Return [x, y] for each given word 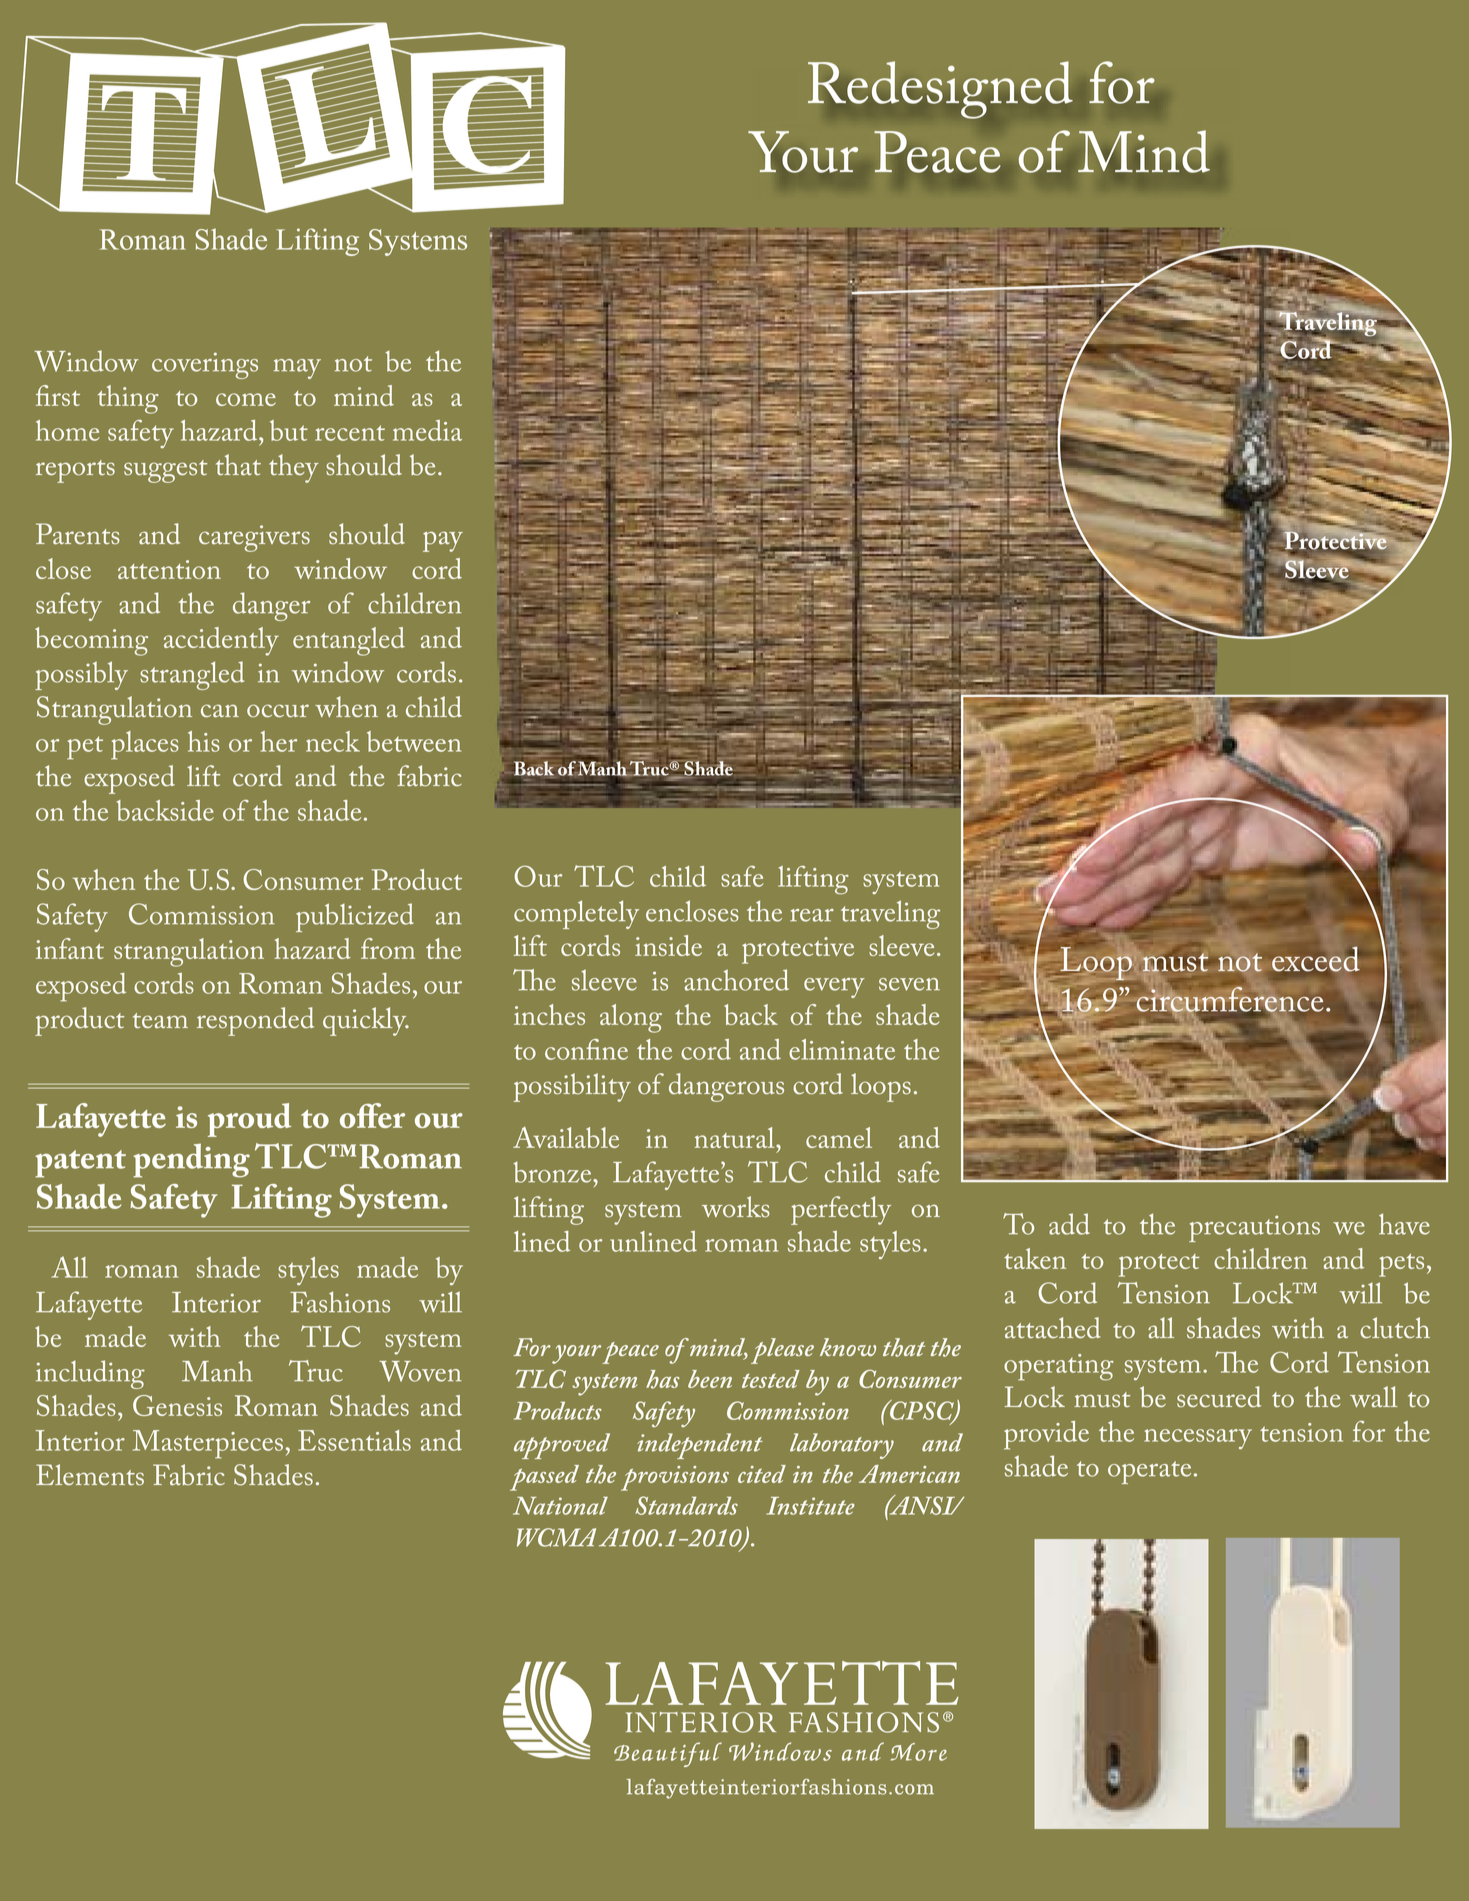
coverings [205, 365]
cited [762, 1474]
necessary [1198, 1439]
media [427, 430]
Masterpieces [208, 1444]
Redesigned [940, 90]
